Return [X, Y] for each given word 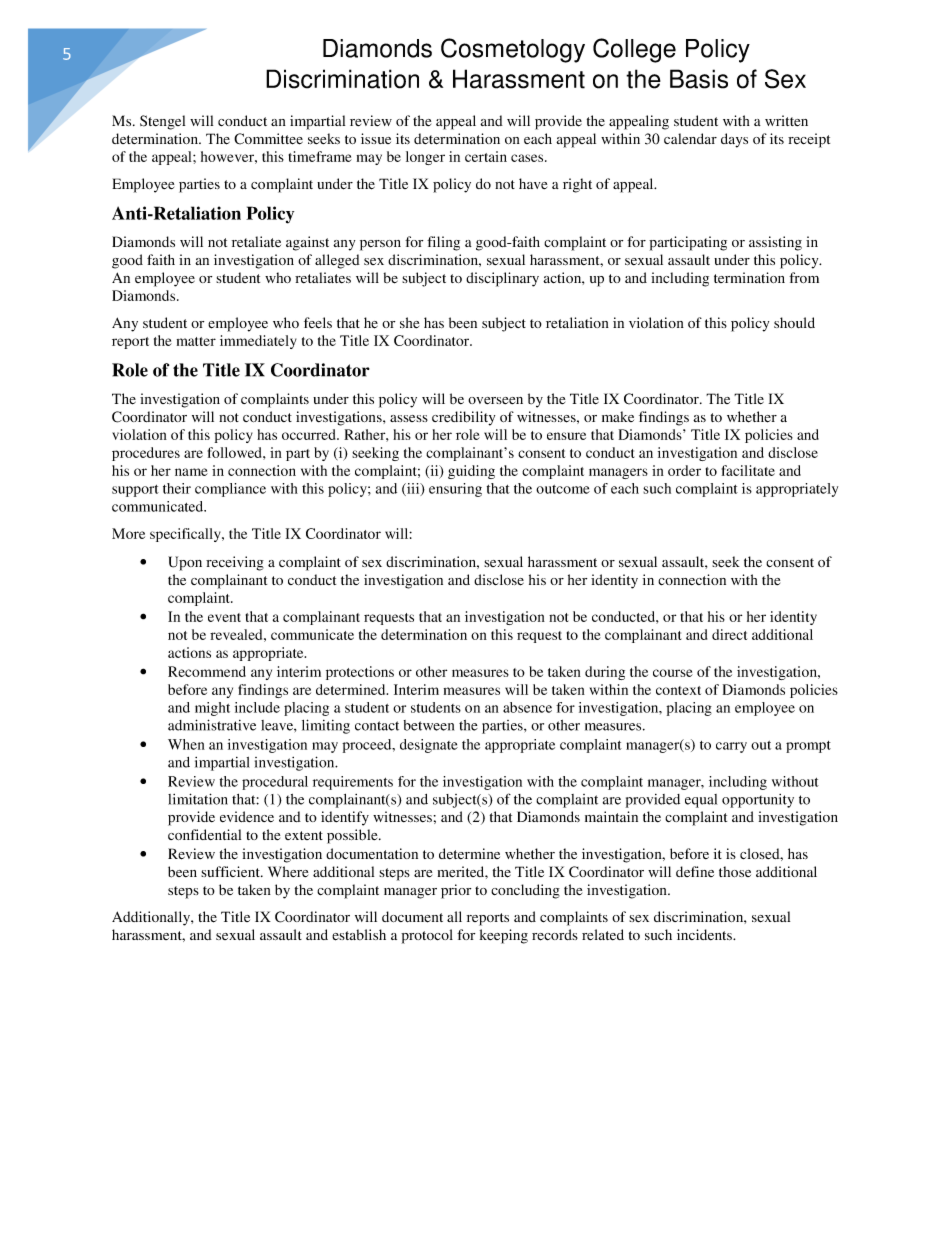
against [307, 243]
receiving [235, 563]
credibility [463, 418]
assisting [775, 243]
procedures [146, 454]
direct [729, 634]
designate [429, 746]
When [186, 744]
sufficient [231, 871]
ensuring [455, 490]
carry [731, 747]
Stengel [162, 122]
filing [443, 243]
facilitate [748, 470]
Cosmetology [513, 50]
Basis [699, 79]
